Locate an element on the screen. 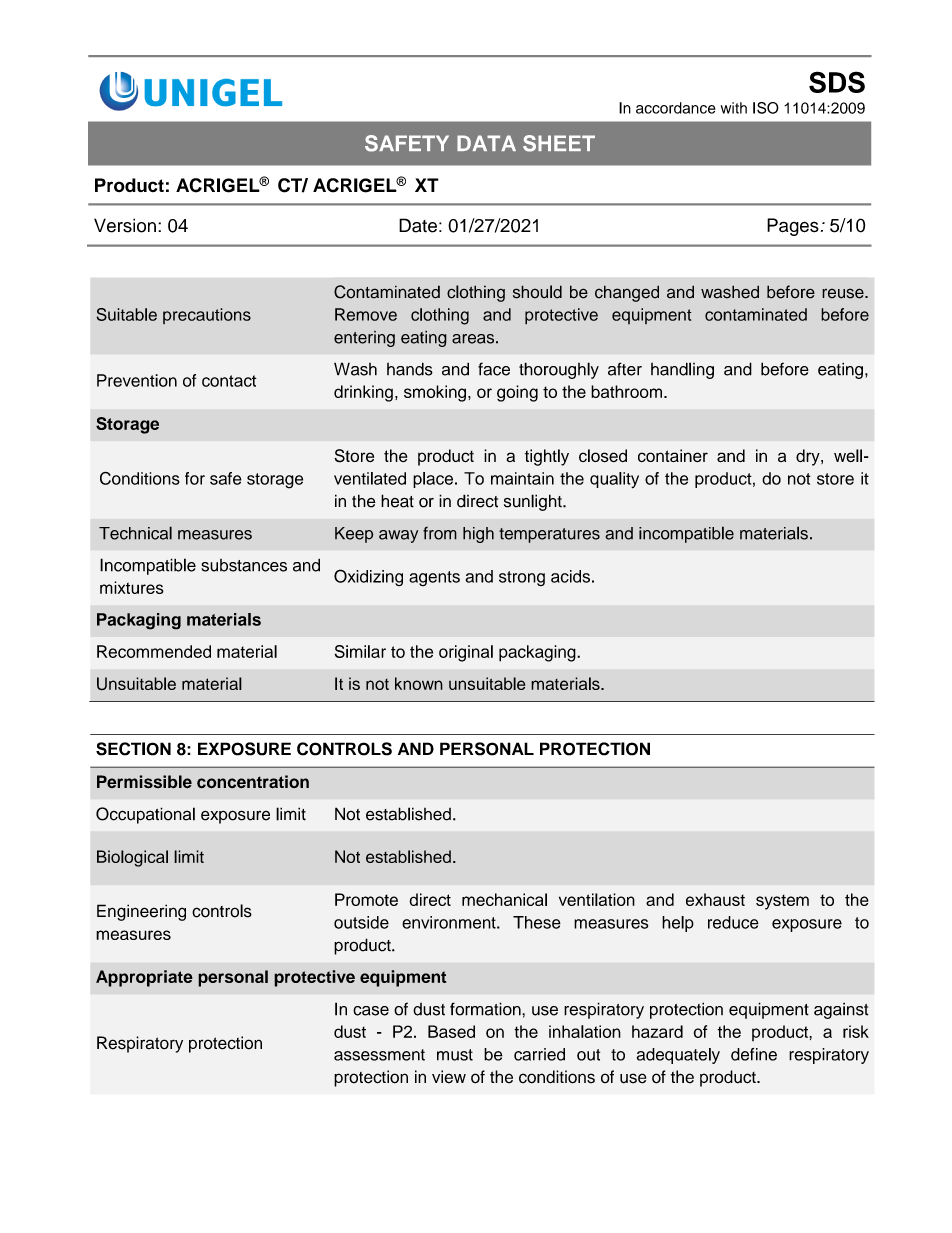 This screenshot has height=1233, width=952. Appropriate is located at coordinates (144, 978).
